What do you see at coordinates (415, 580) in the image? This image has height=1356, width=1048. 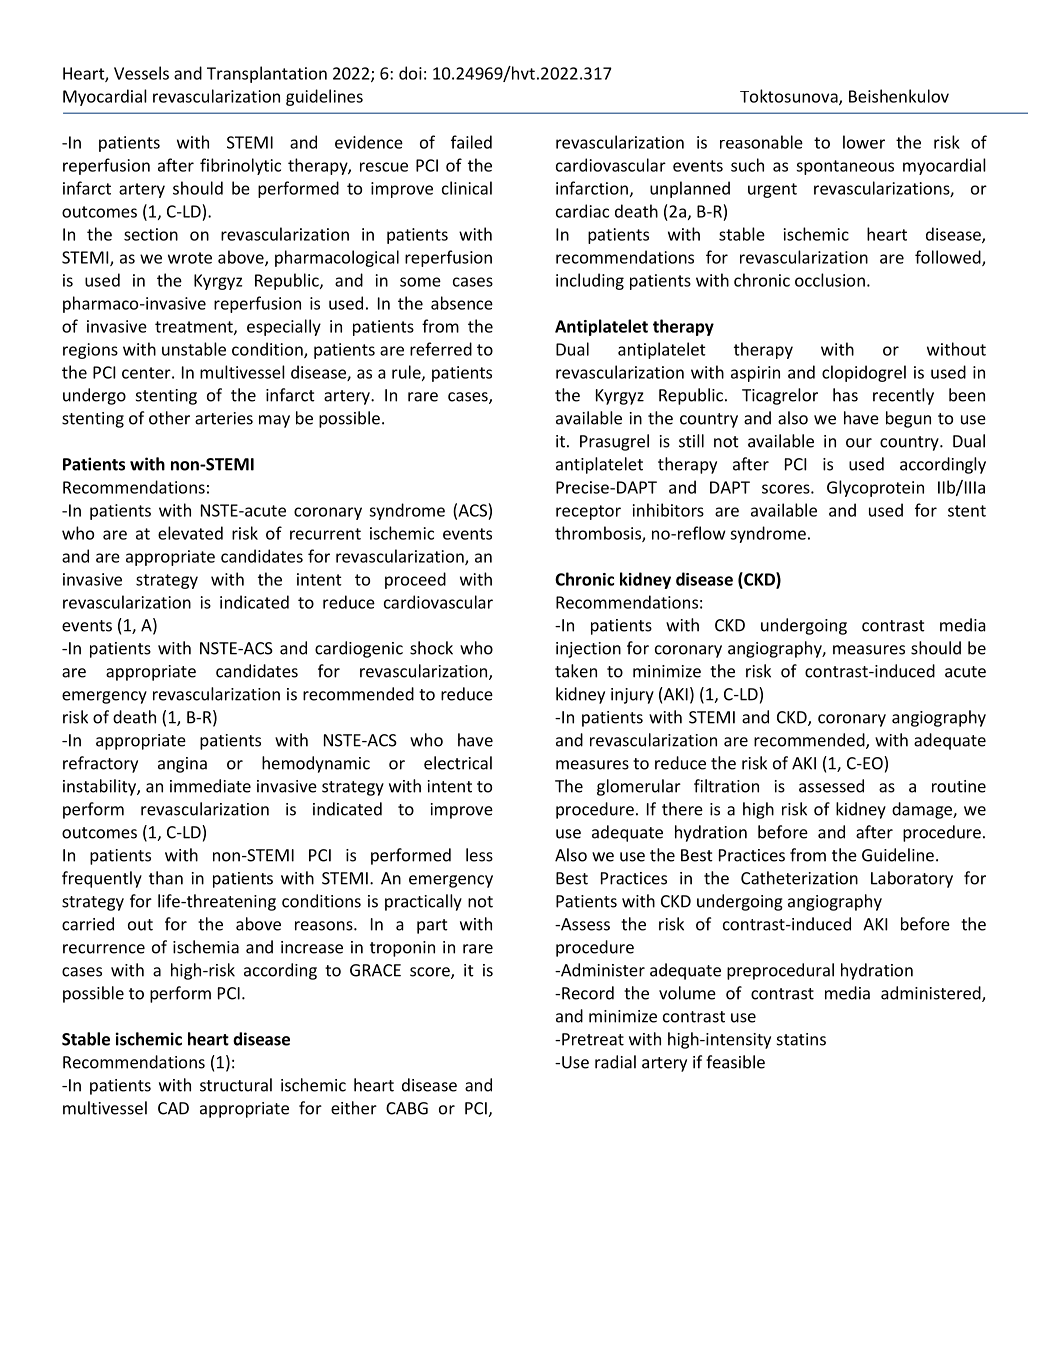 I see `proceed` at bounding box center [415, 580].
